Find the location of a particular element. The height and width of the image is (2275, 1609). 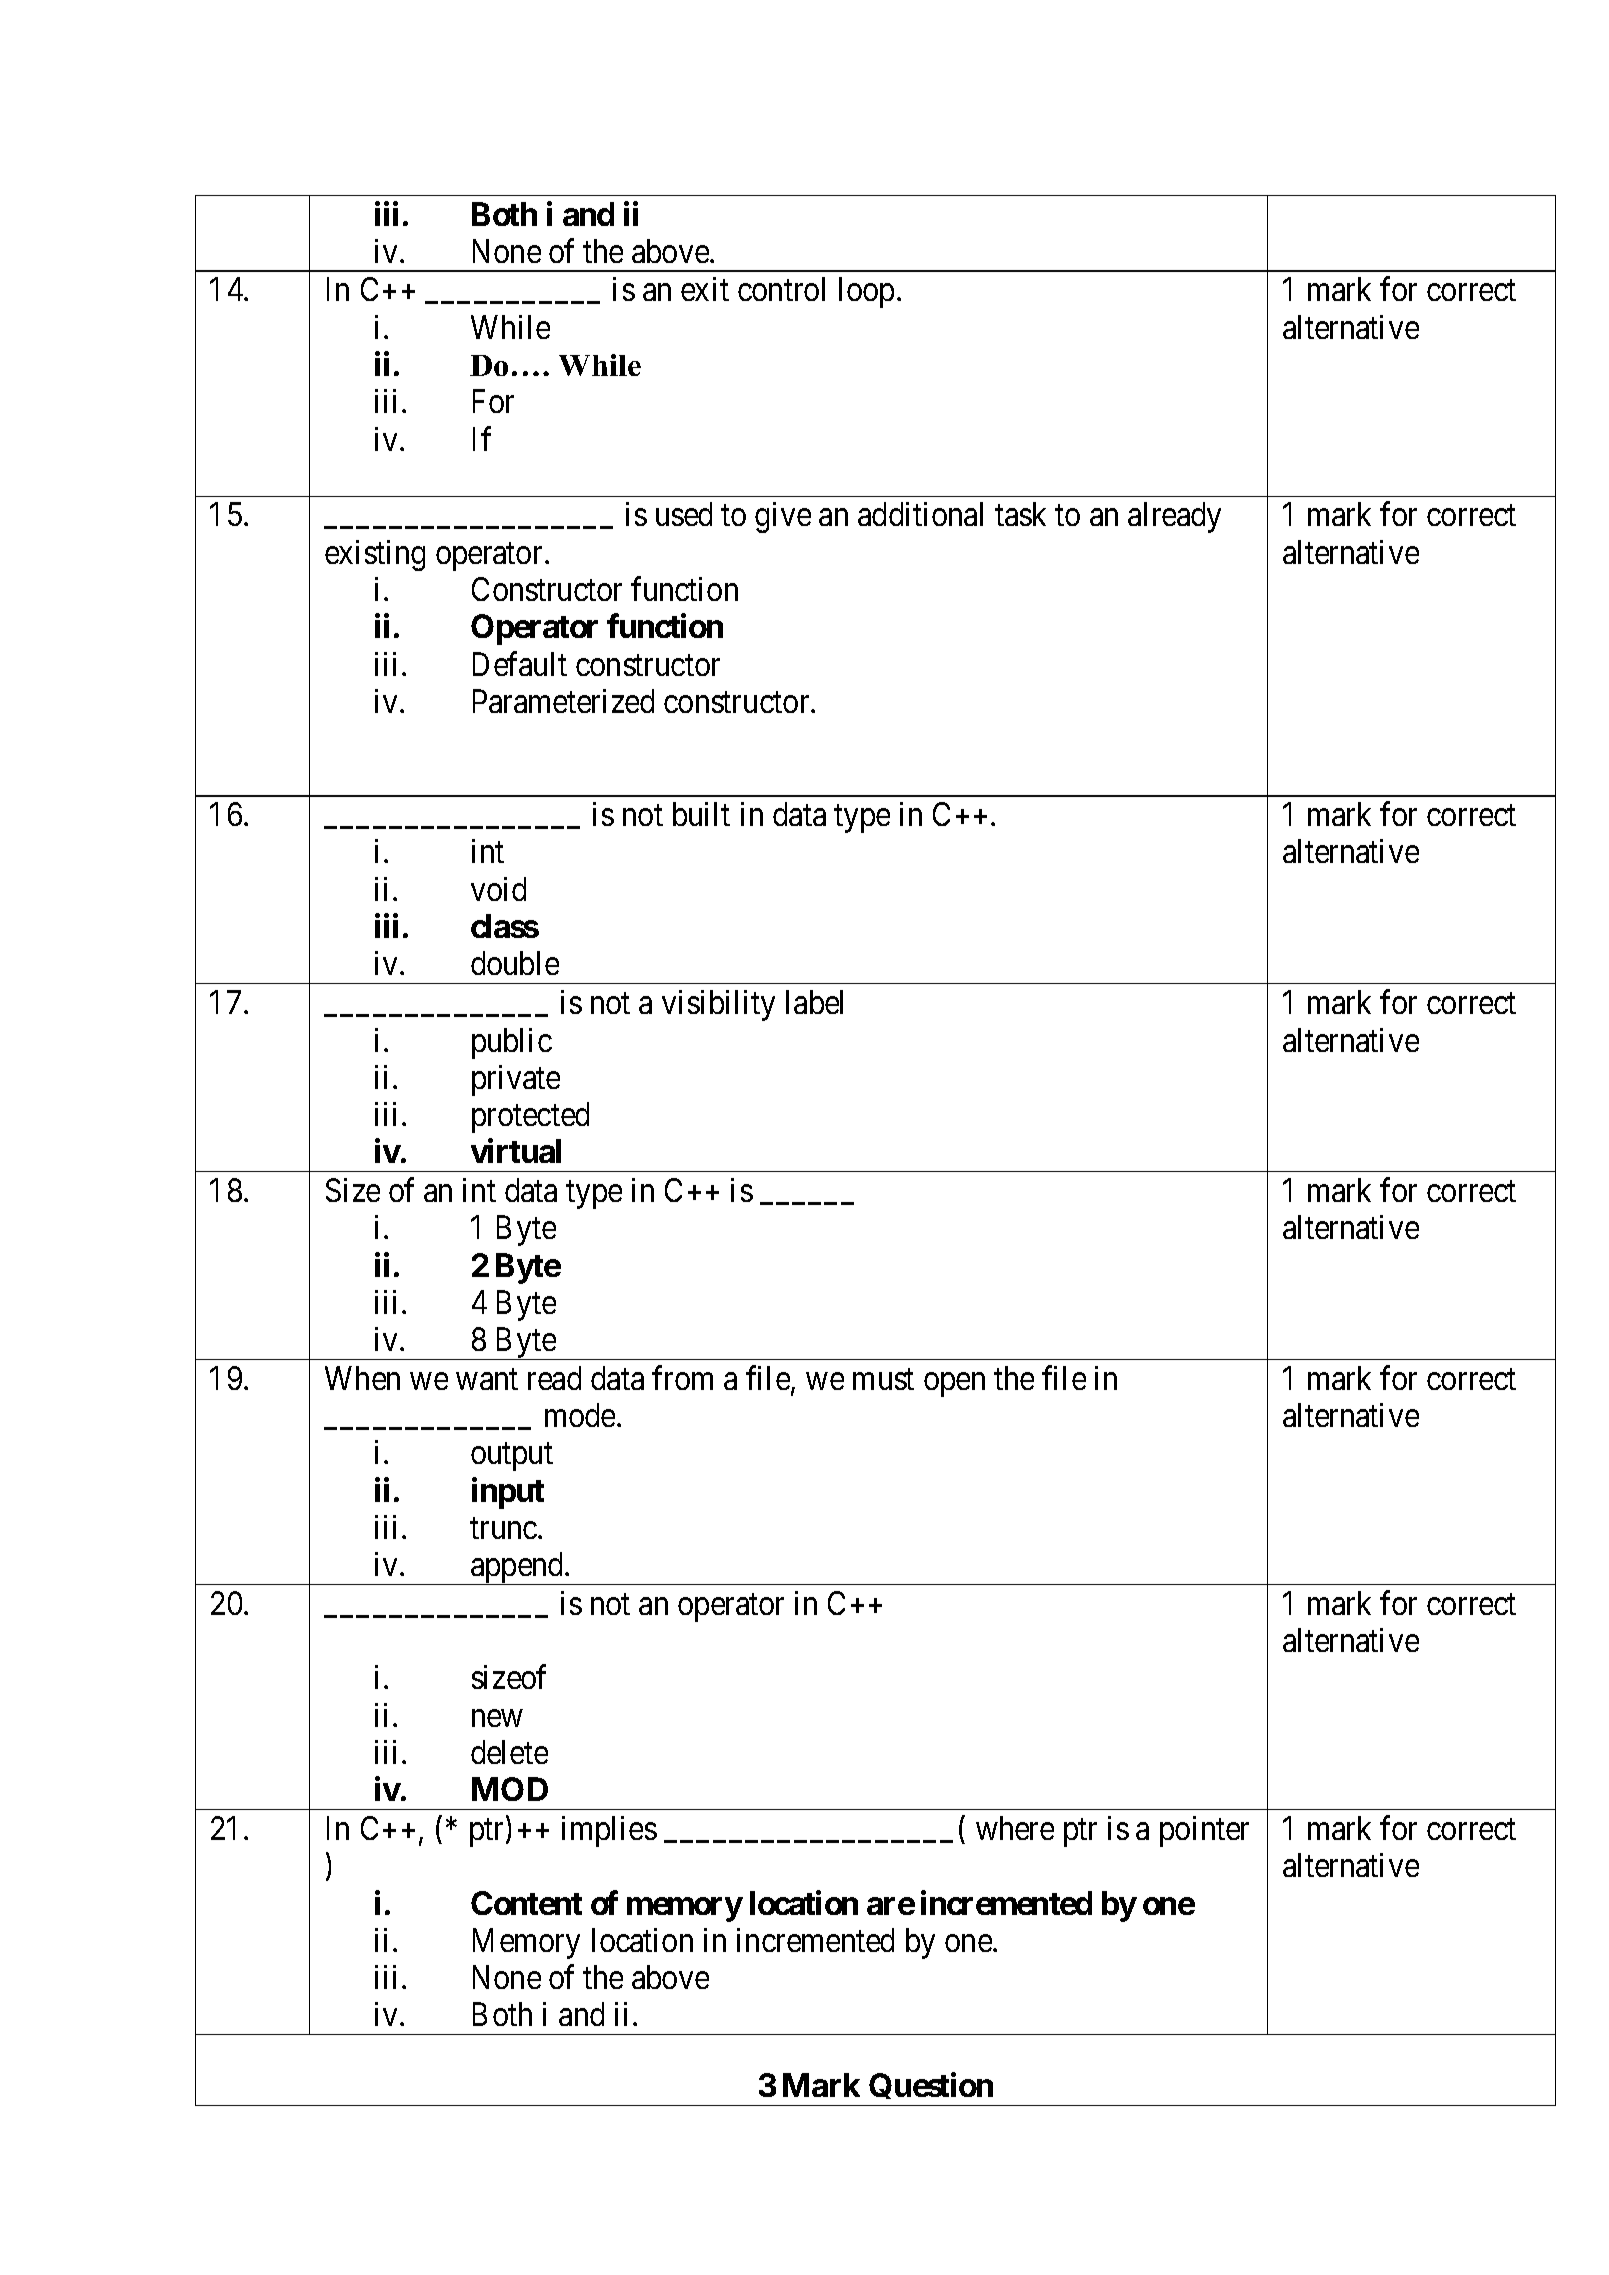

additional is located at coordinates (920, 514).
